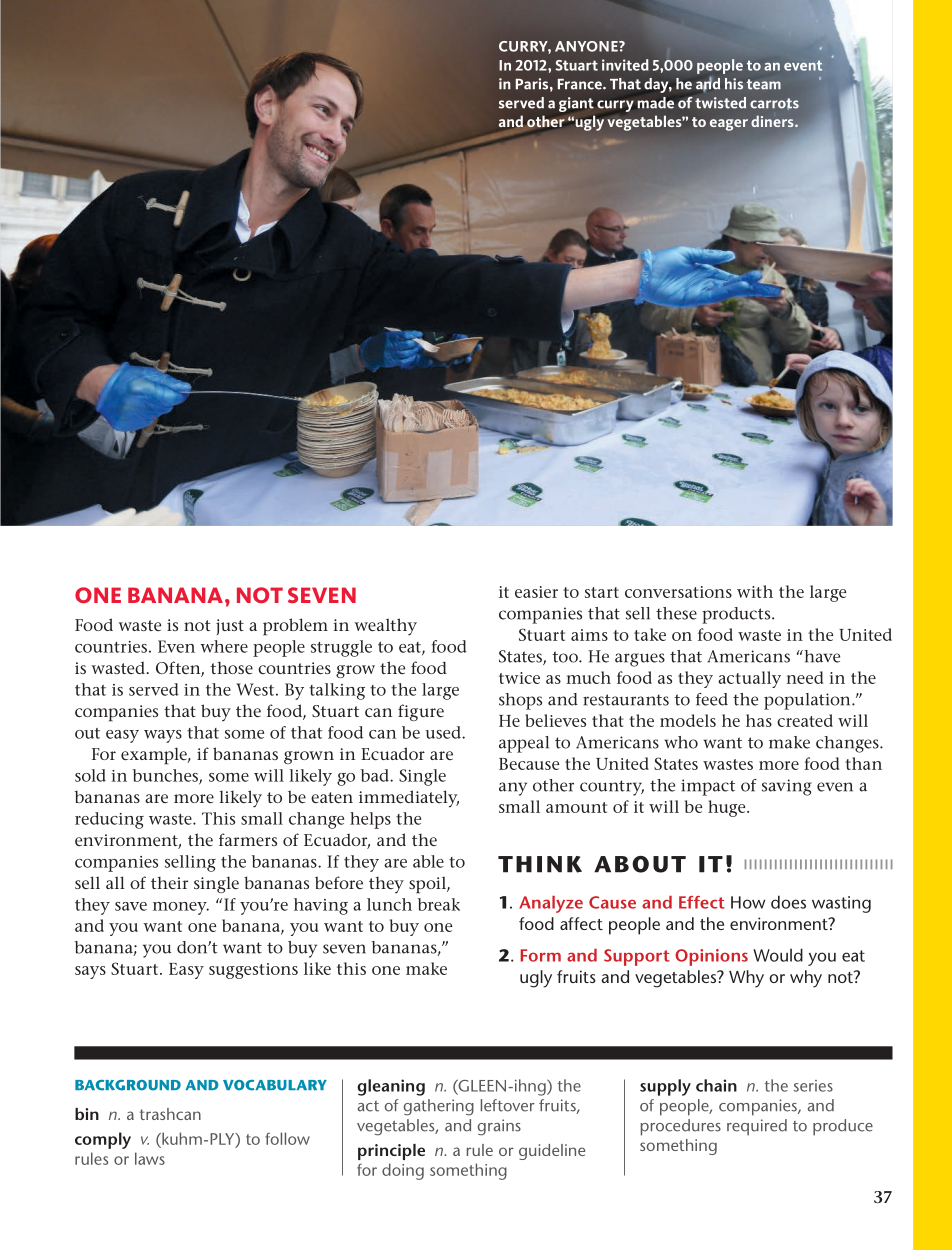  I want to click on France, so click(581, 84).
